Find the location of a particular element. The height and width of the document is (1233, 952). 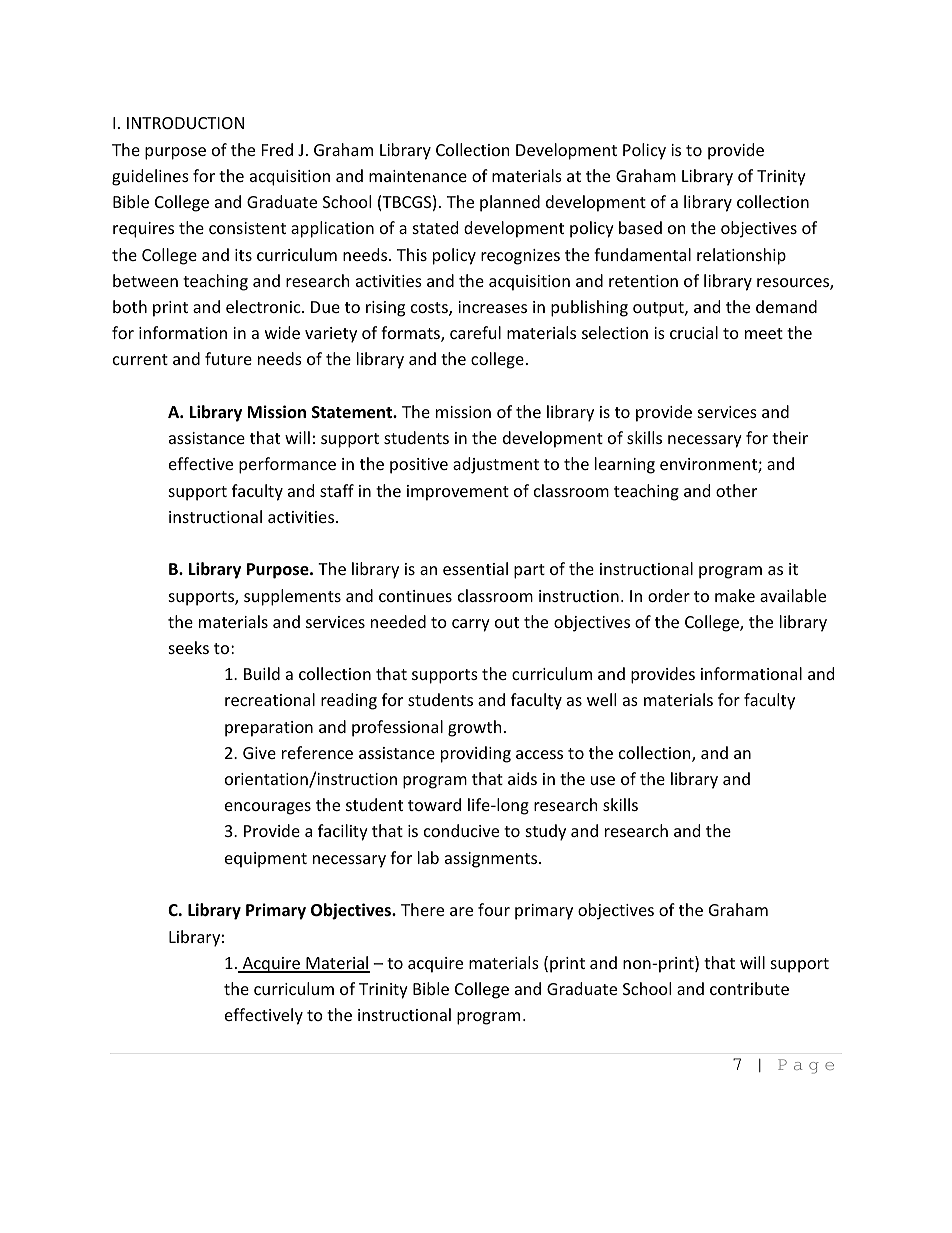

equipment is located at coordinates (266, 860).
